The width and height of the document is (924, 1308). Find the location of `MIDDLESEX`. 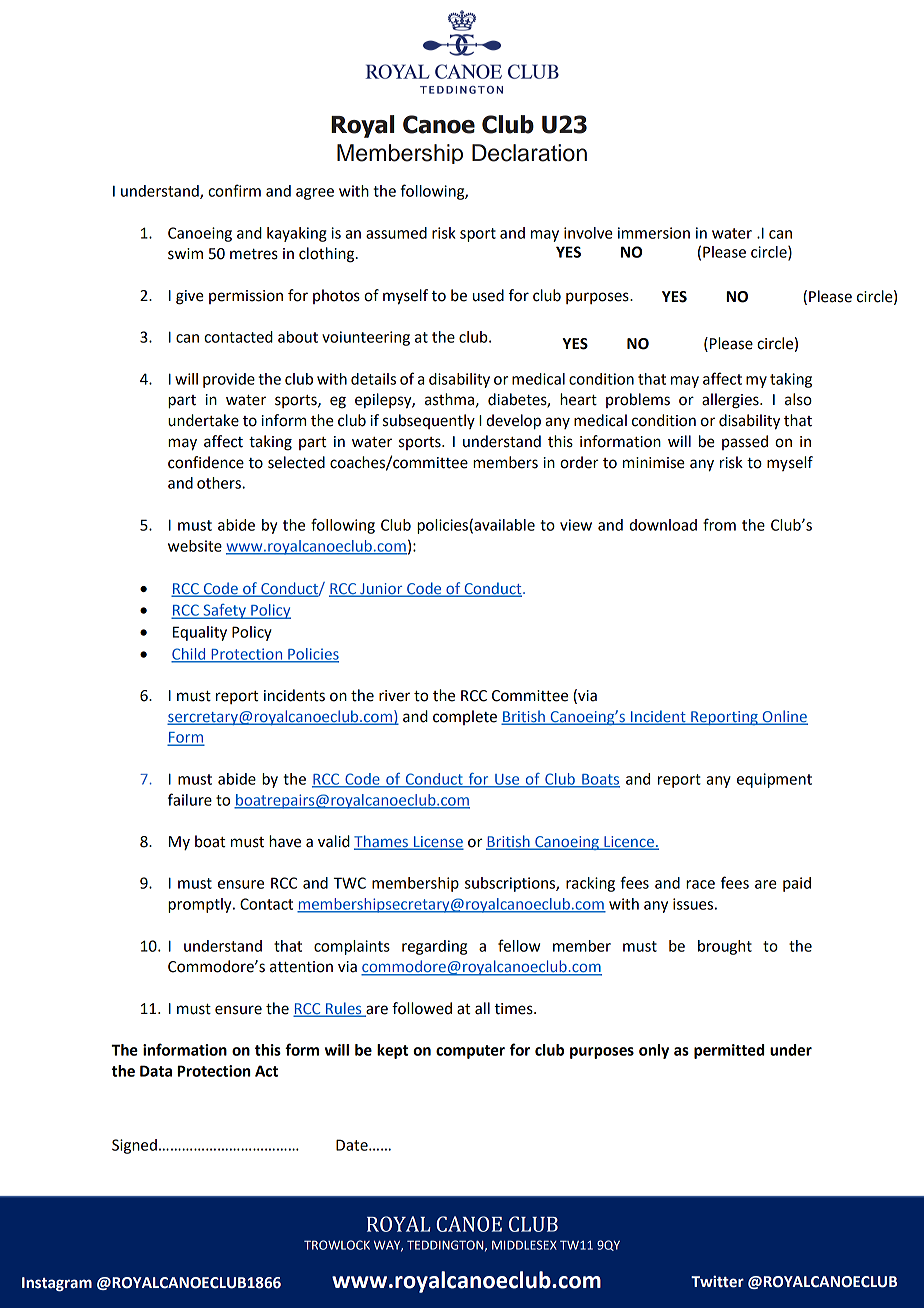

MIDDLESEX is located at coordinates (524, 1245).
